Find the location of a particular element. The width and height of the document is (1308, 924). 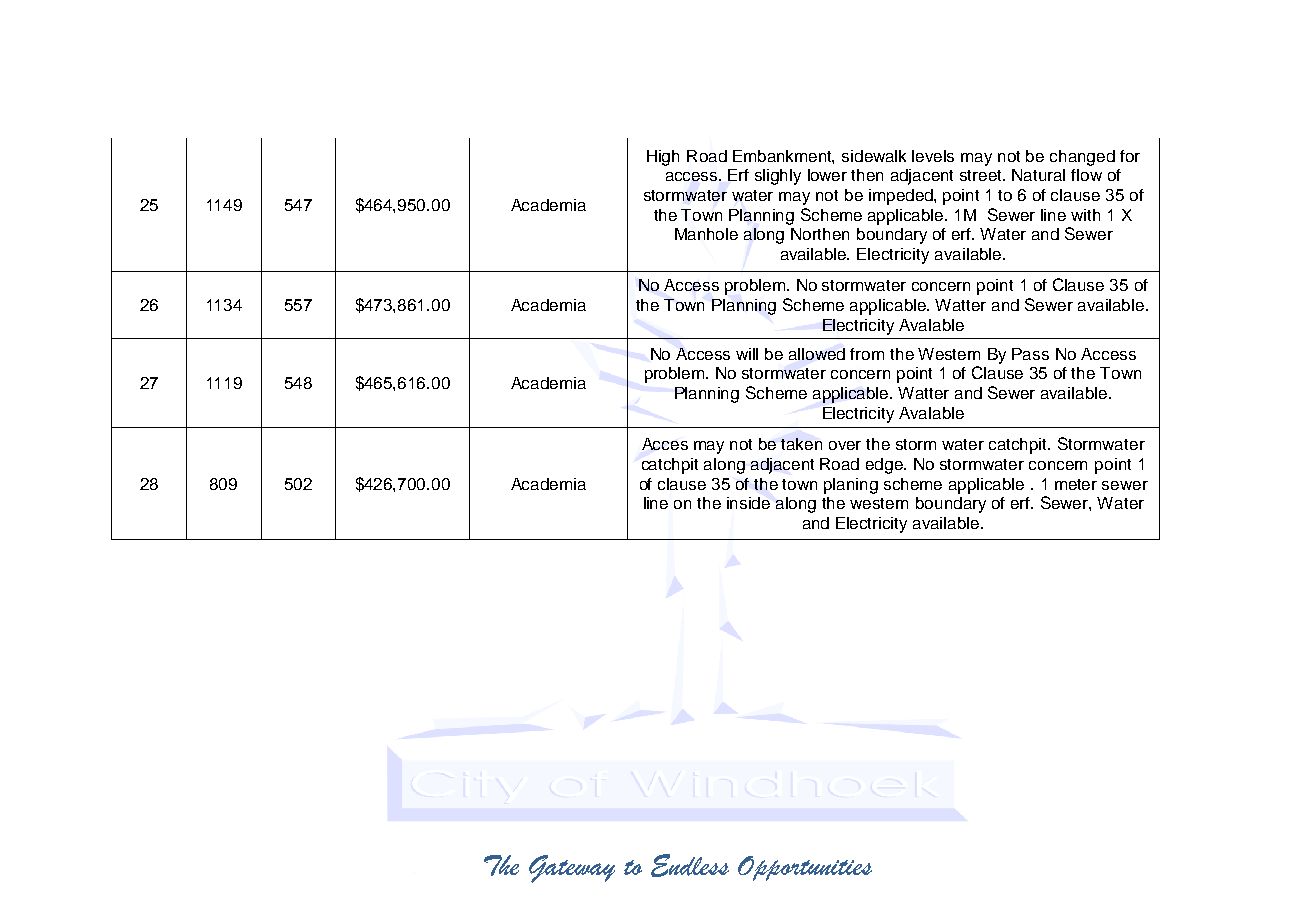

High is located at coordinates (663, 158).
